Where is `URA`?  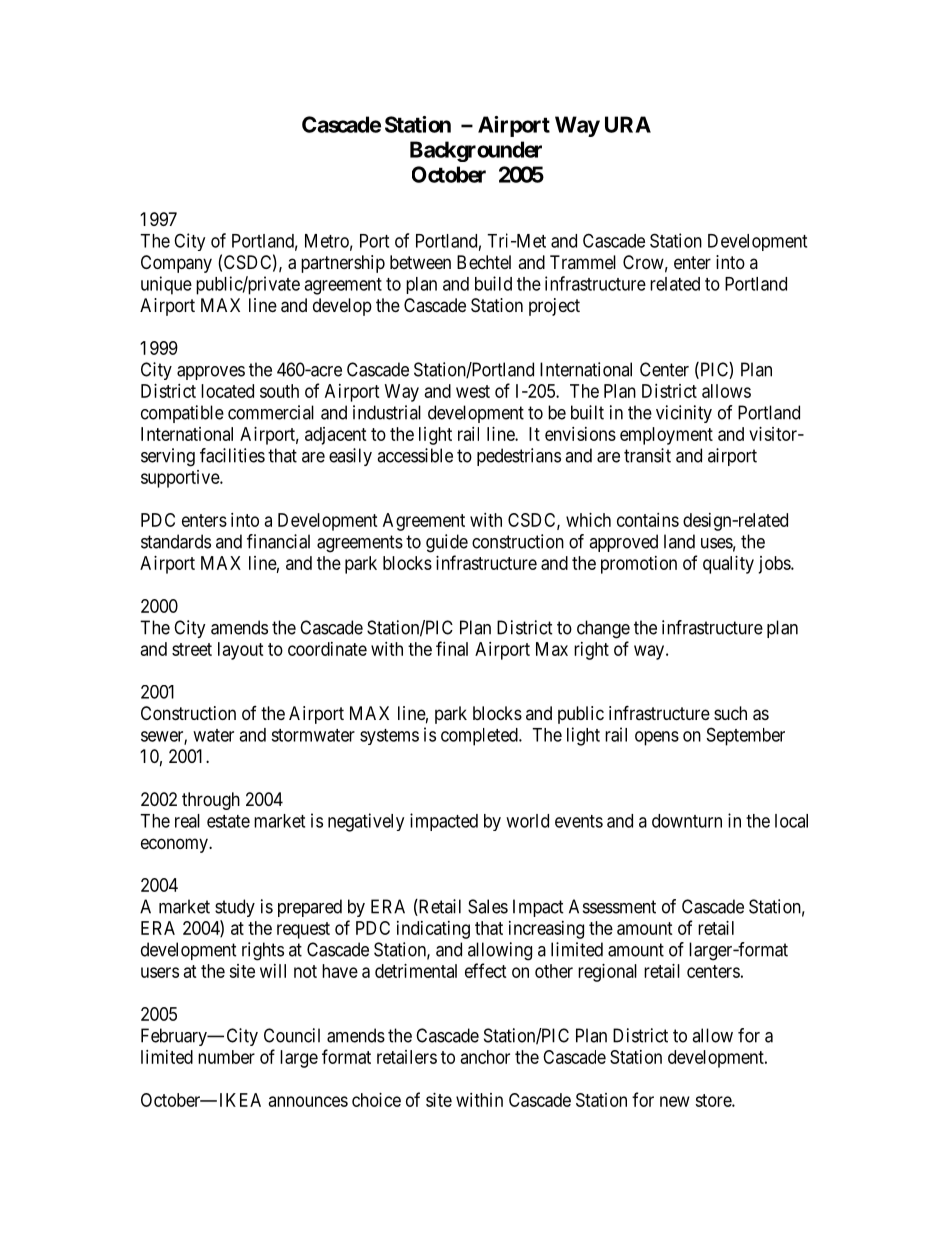
URA is located at coordinates (628, 124).
